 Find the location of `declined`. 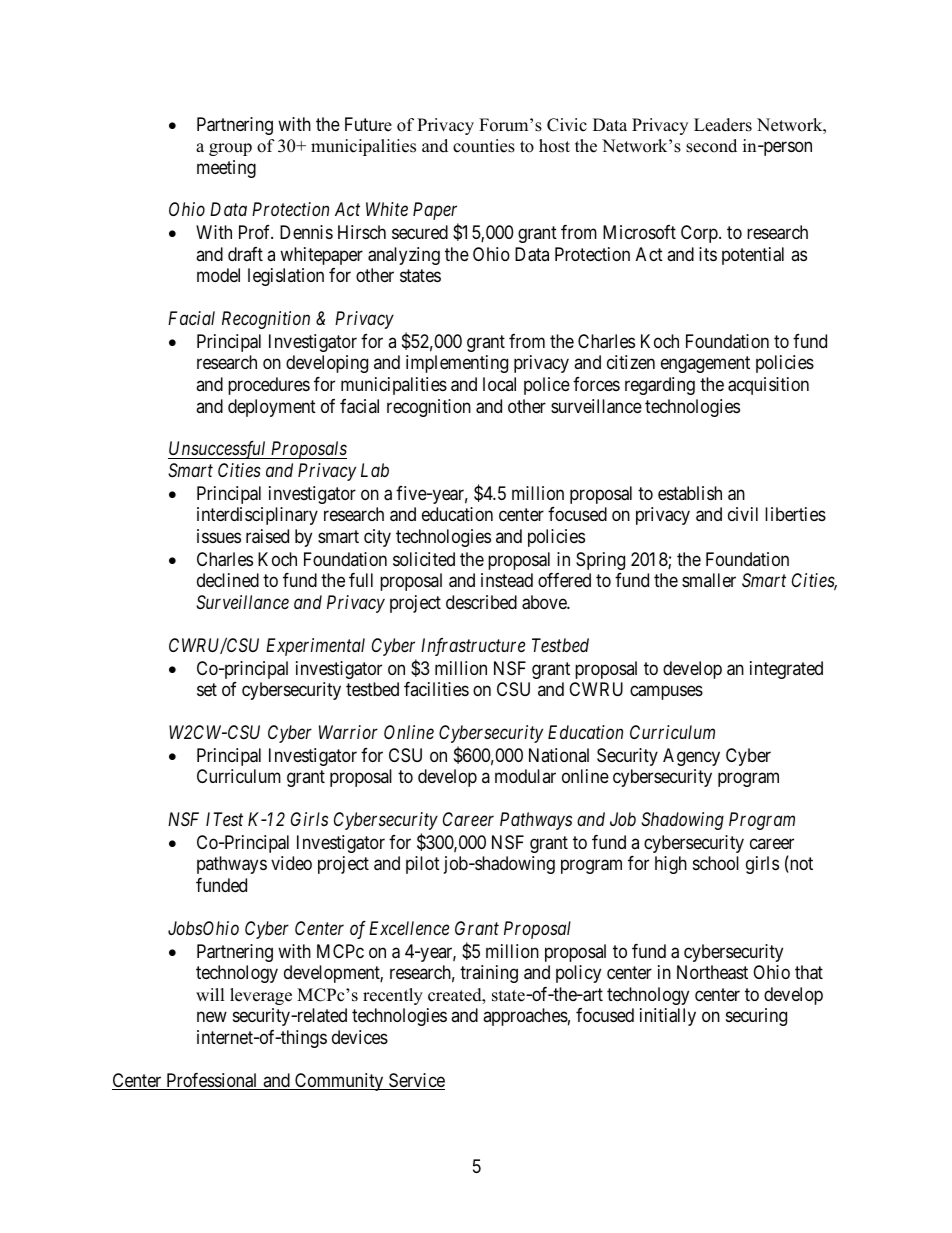

declined is located at coordinates (228, 580).
